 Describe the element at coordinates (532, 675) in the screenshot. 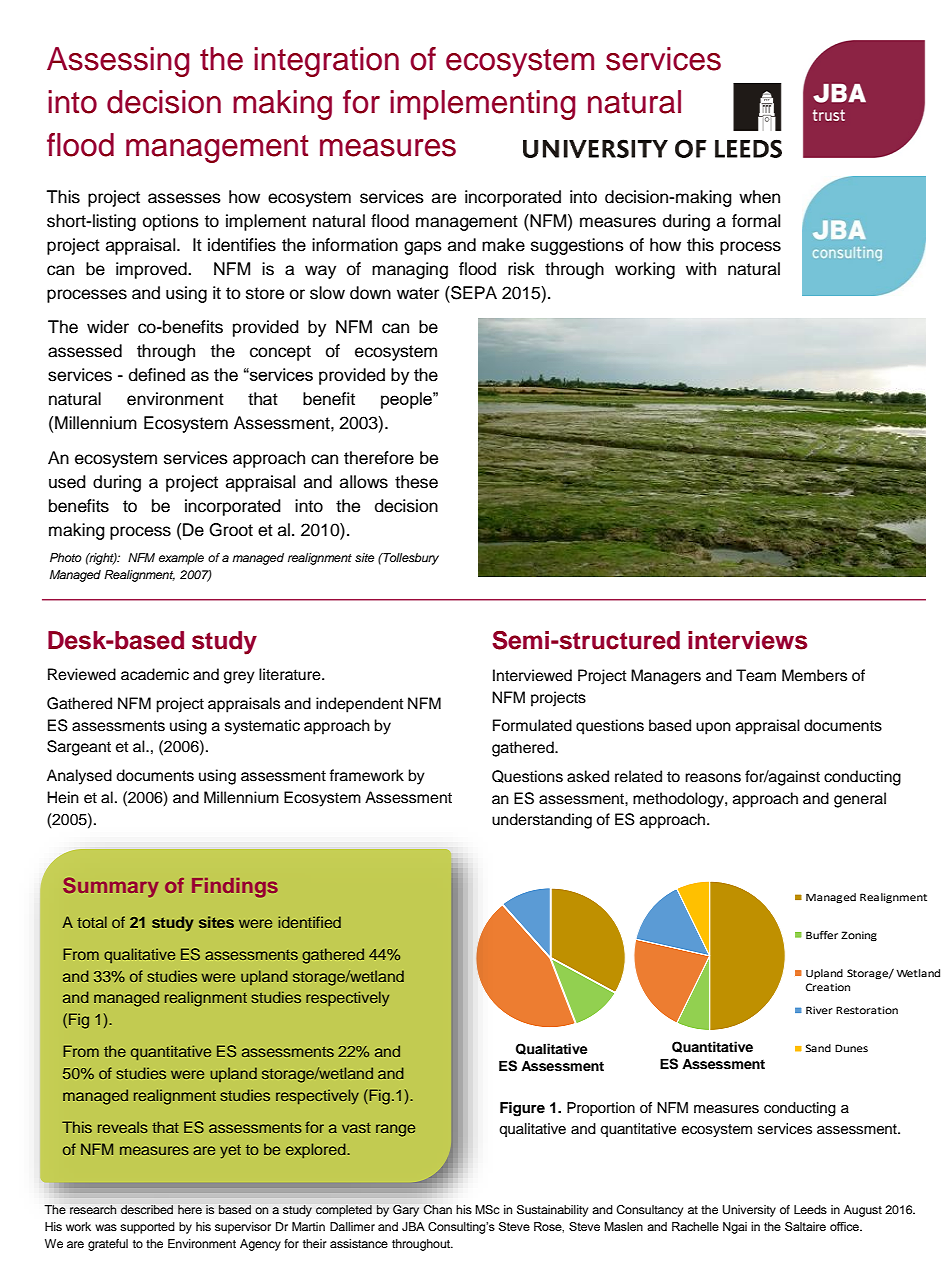

I see `Interviewed` at that location.
